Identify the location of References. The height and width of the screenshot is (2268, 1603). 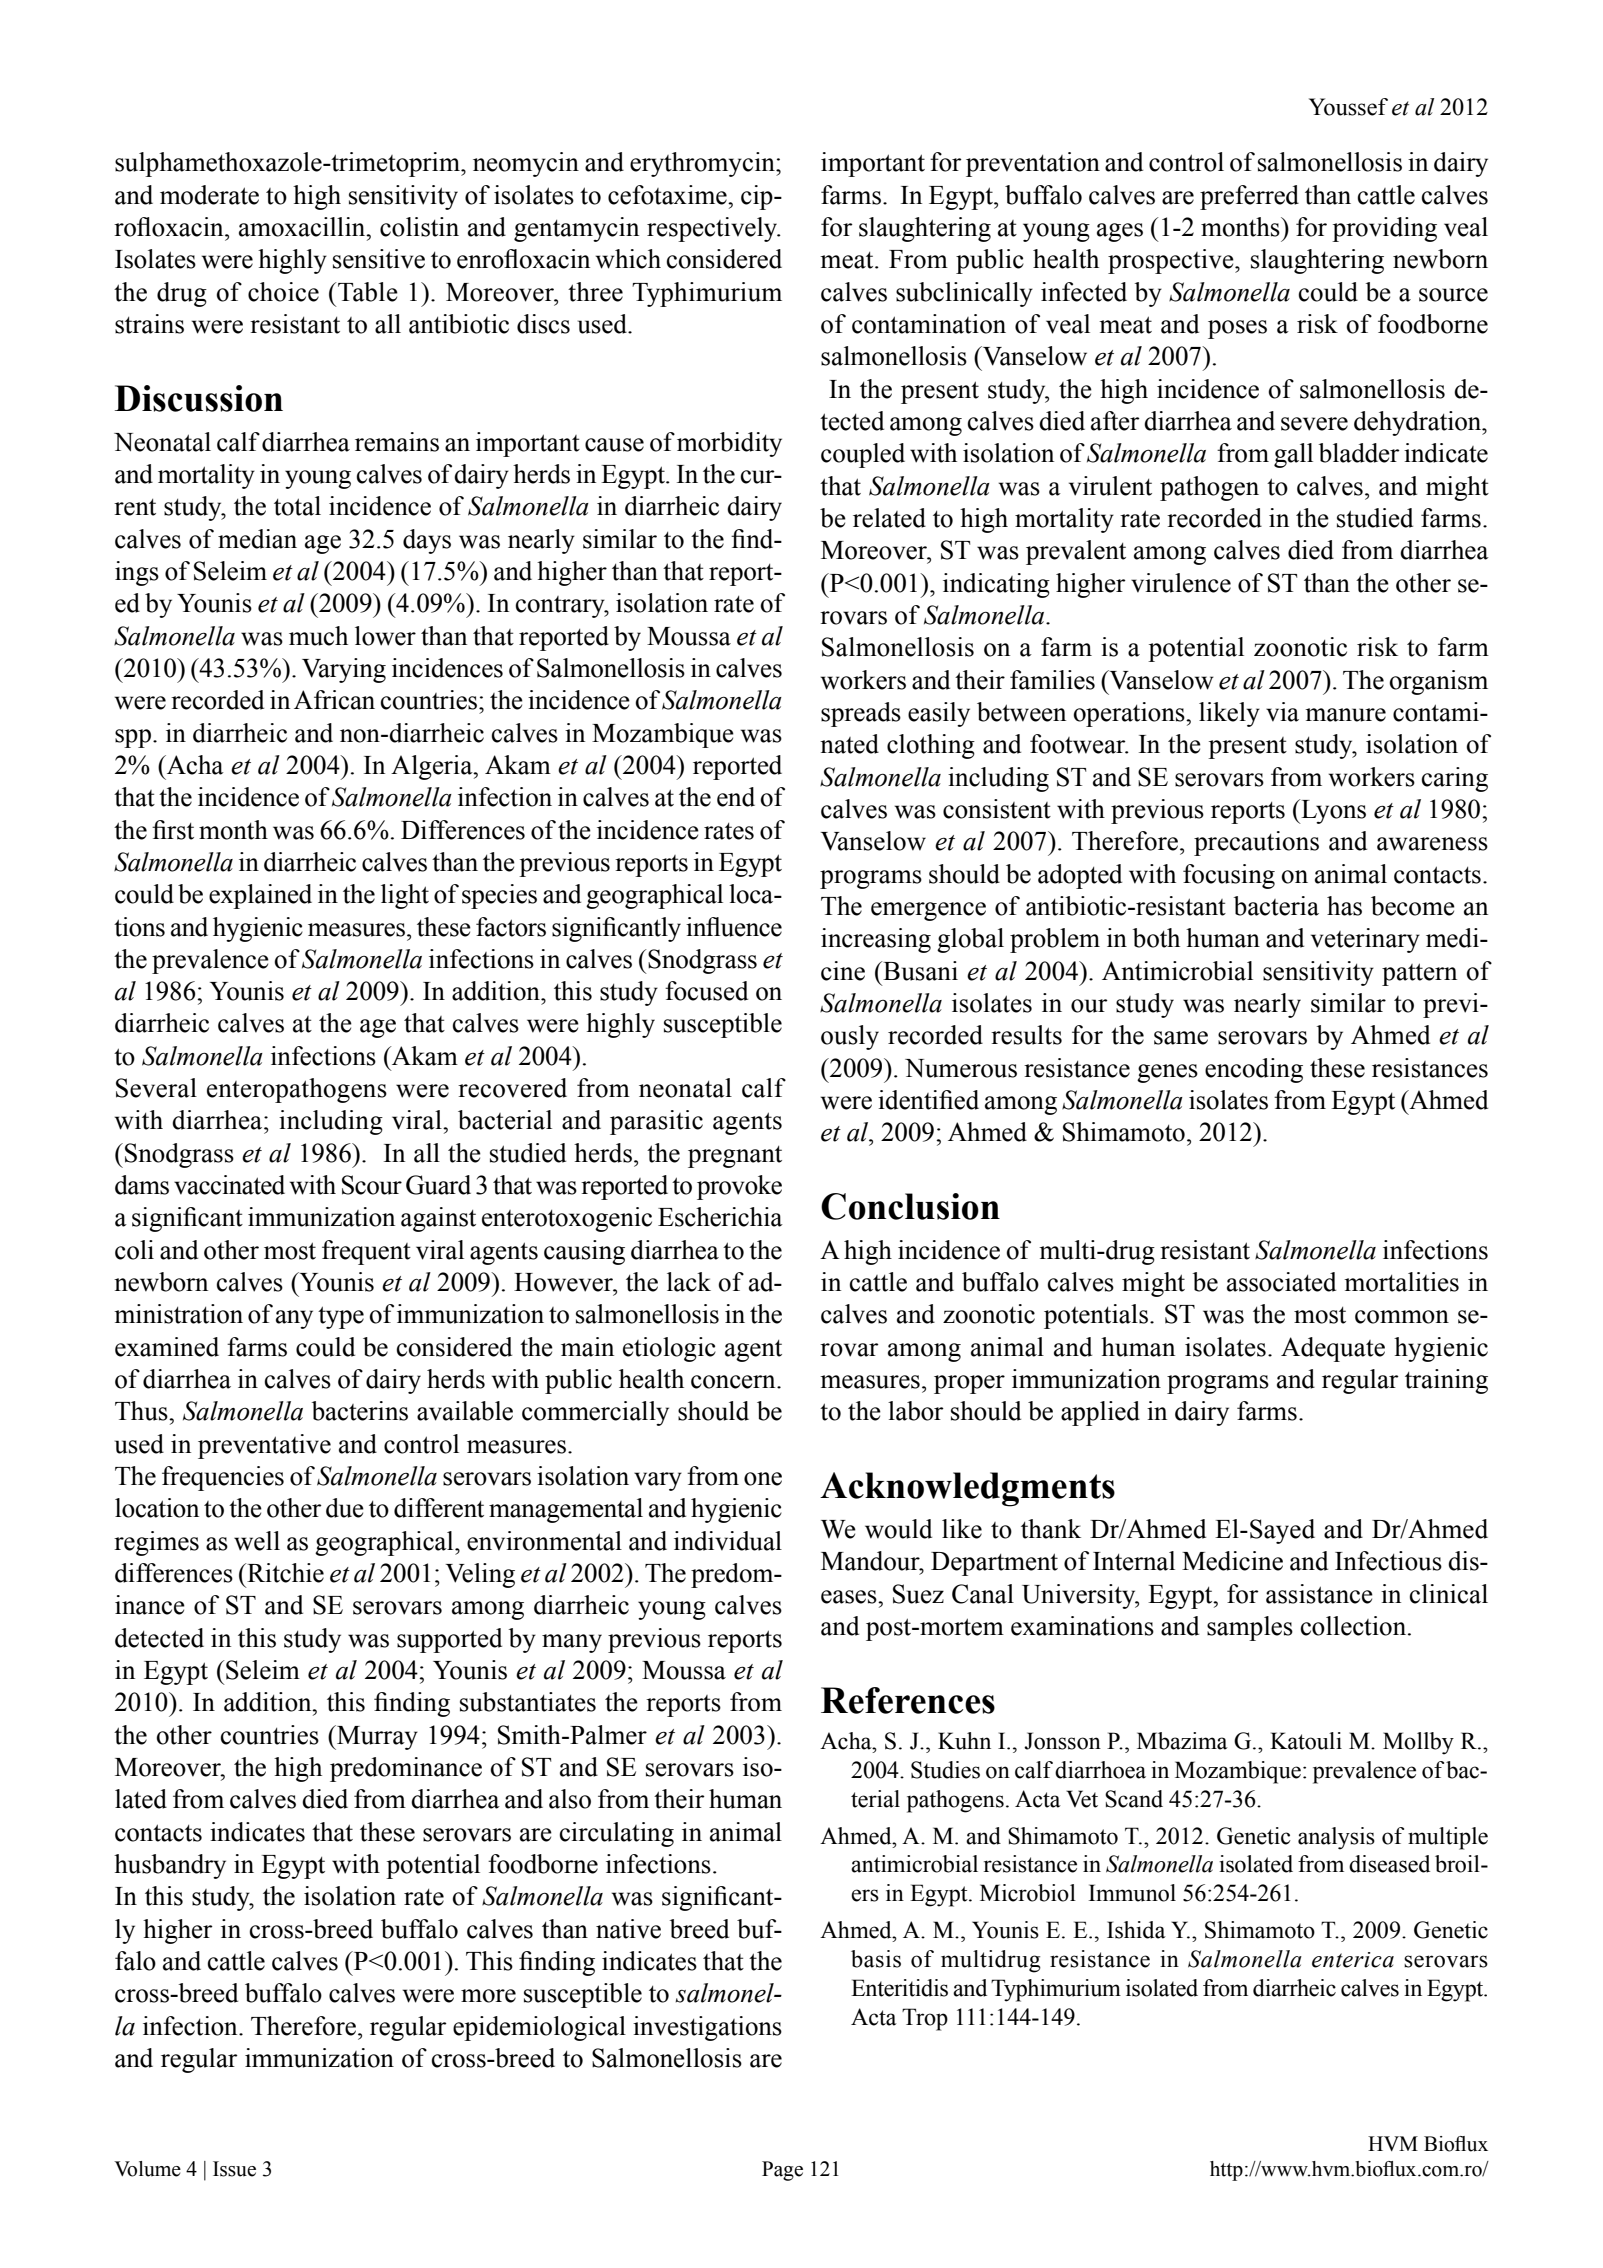
(908, 1700).
